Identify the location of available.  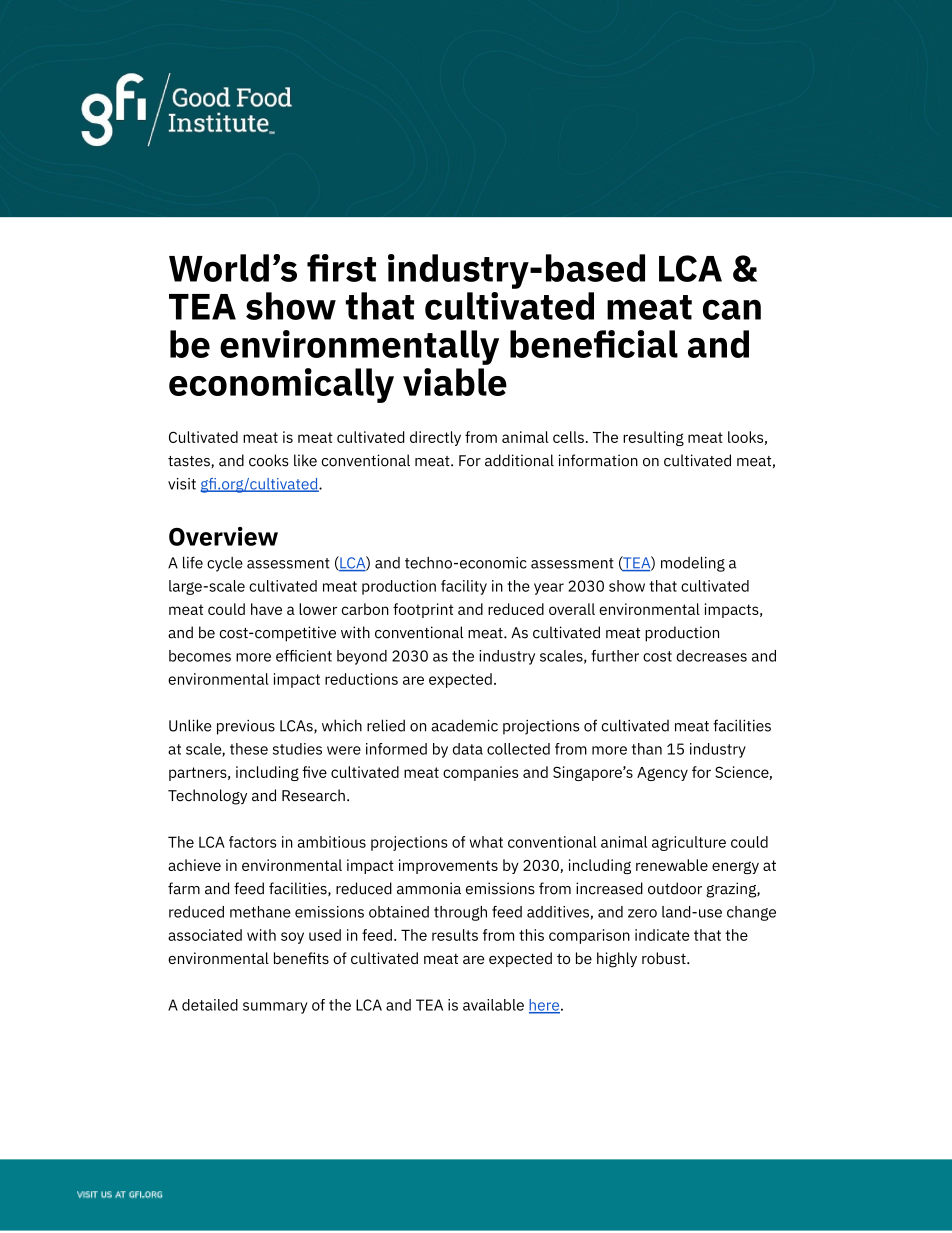
(493, 1005).
